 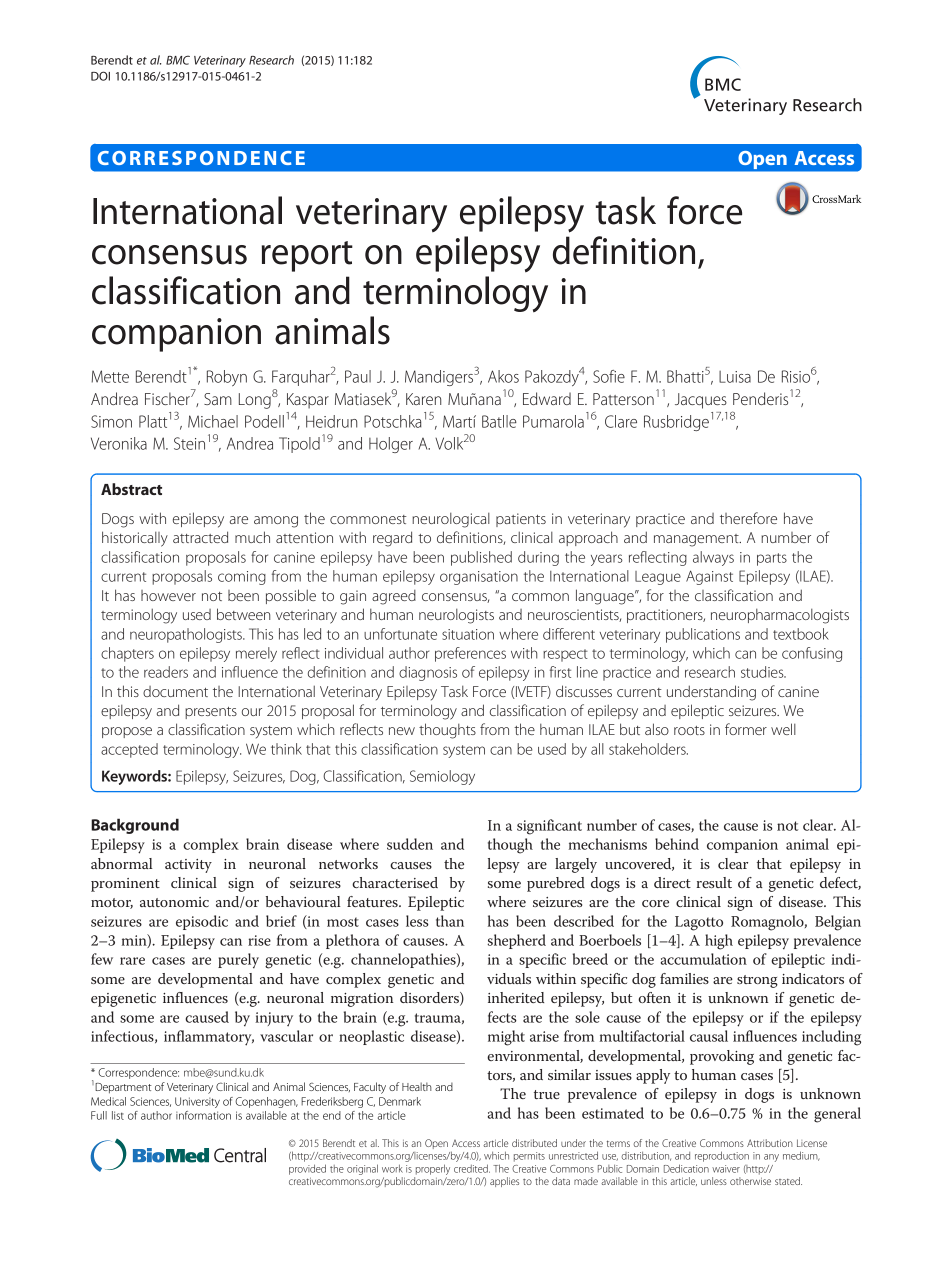 What do you see at coordinates (178, 60) in the document?
I see `BMC` at bounding box center [178, 60].
